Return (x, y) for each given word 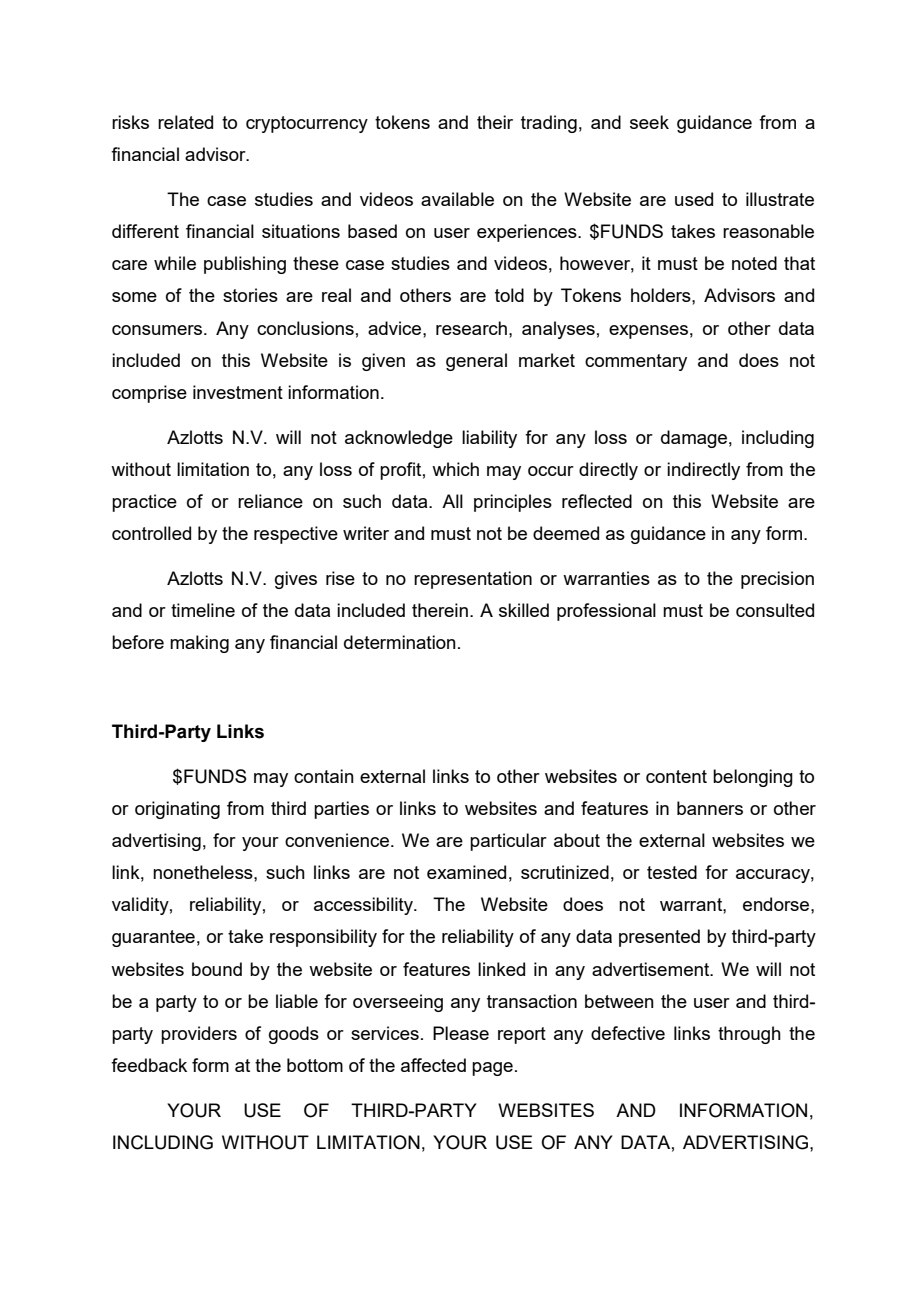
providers (199, 1035)
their (495, 122)
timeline (203, 610)
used (694, 199)
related (185, 122)
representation (473, 580)
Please (461, 1033)
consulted (775, 610)
